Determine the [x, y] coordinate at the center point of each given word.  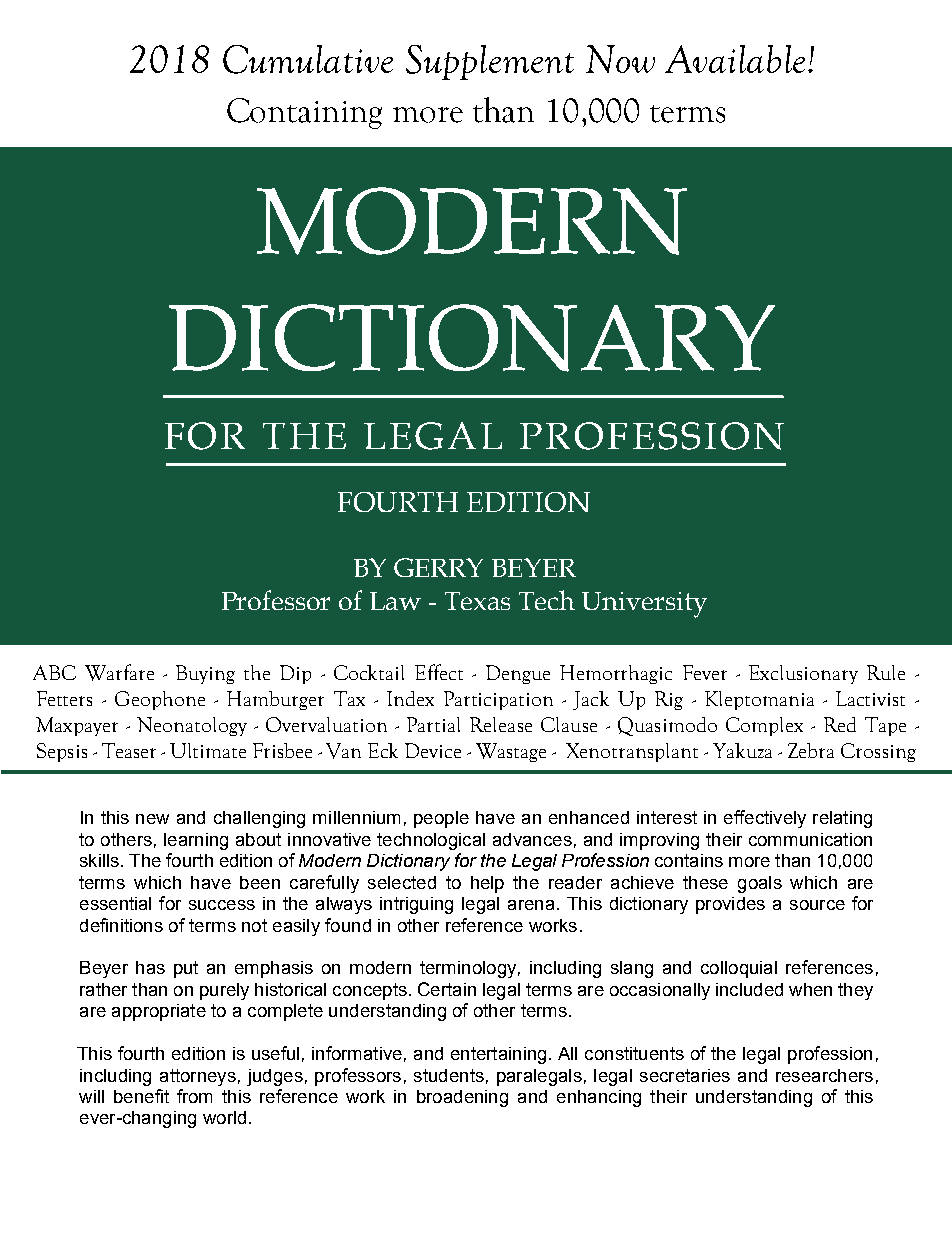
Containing [304, 113]
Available [735, 59]
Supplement [490, 62]
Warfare [119, 672]
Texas [477, 601]
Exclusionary [803, 674]
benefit [141, 1096]
